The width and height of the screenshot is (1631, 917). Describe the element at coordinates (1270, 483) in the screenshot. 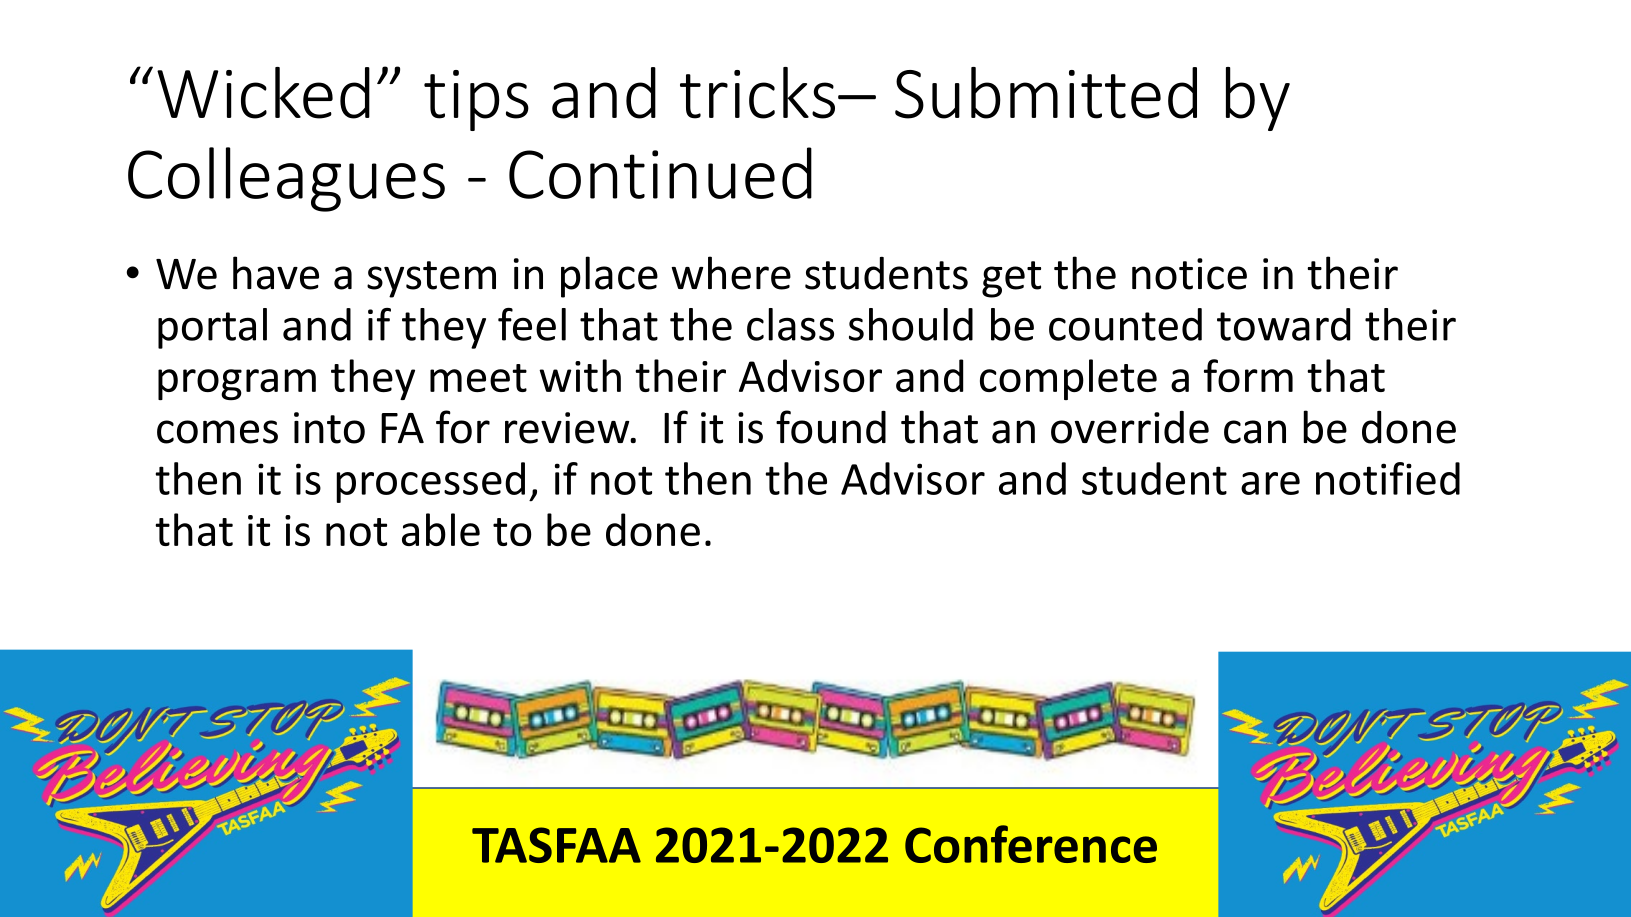

I see `are` at that location.
